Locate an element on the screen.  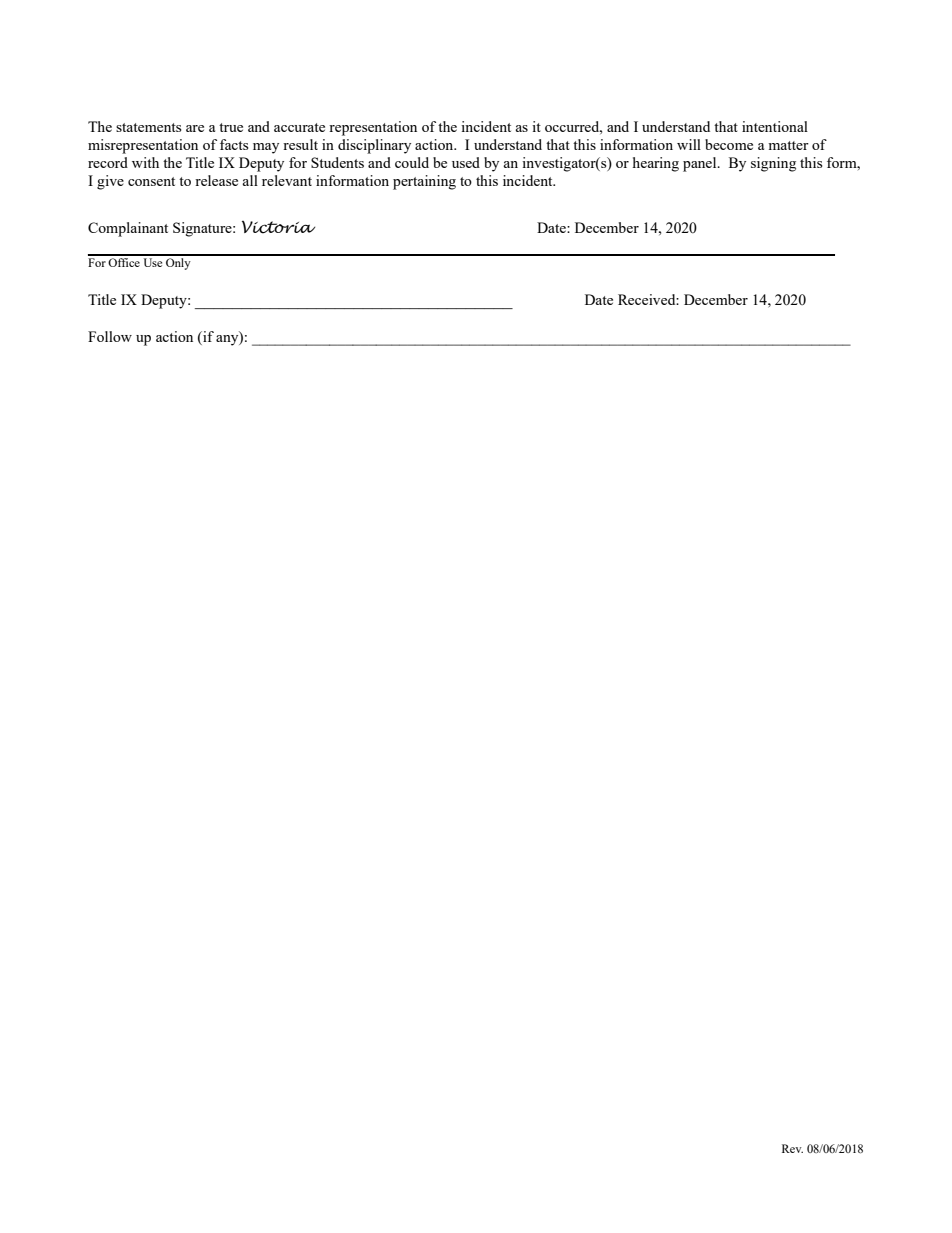
become is located at coordinates (729, 144).
